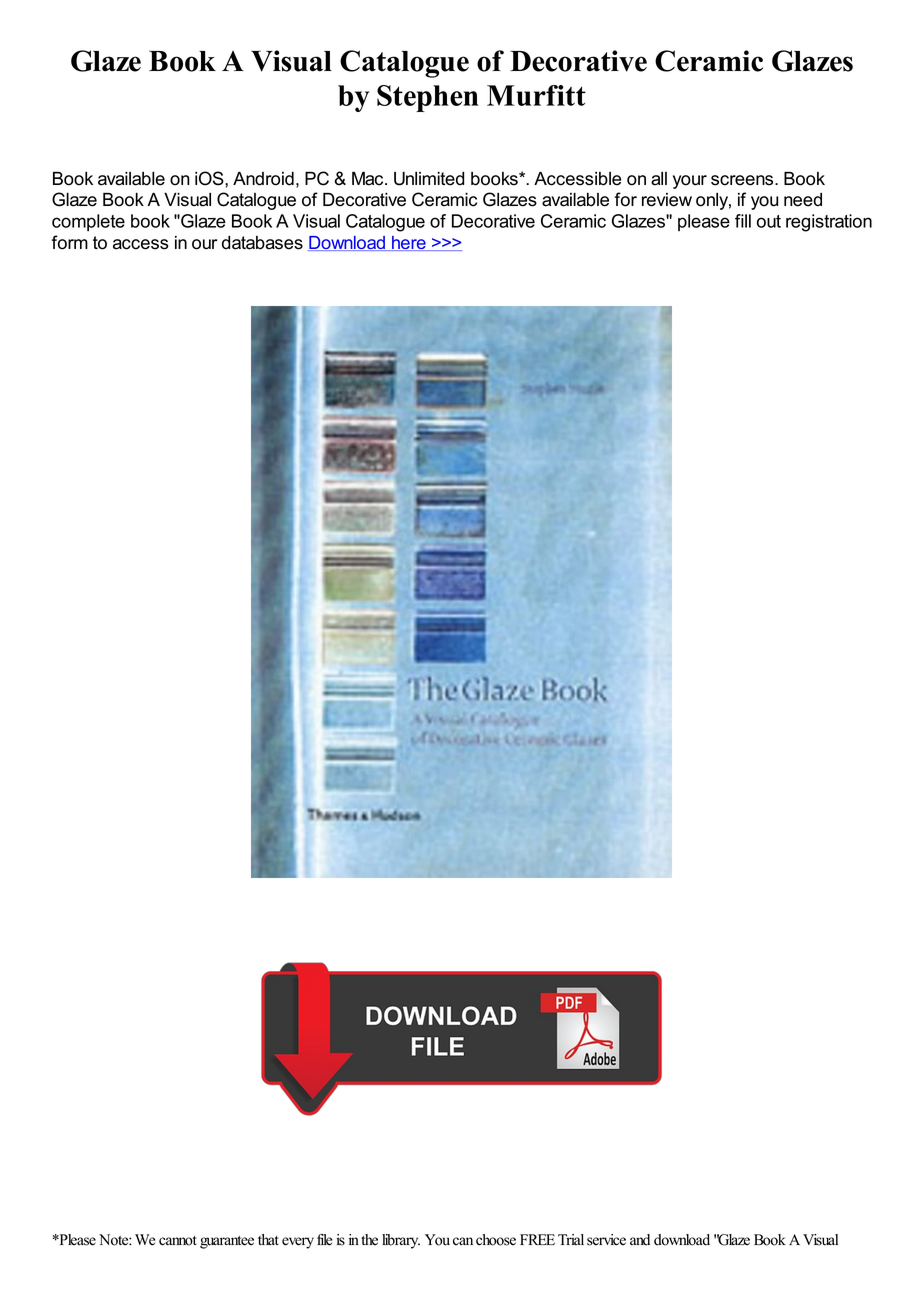  Describe the element at coordinates (743, 221) in the screenshot. I see `fill` at that location.
